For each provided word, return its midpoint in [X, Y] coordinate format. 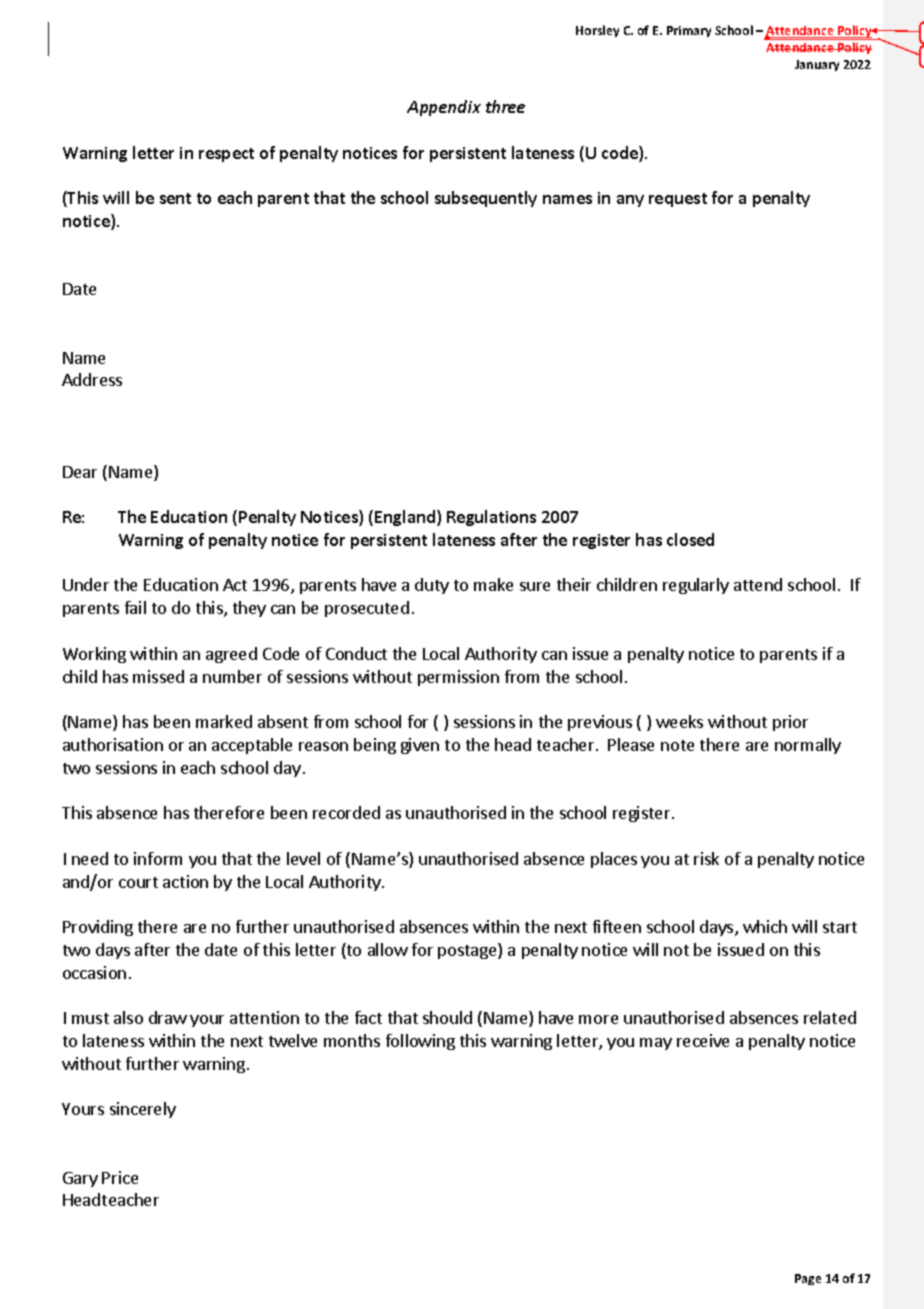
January [817, 65]
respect [226, 155]
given [420, 746]
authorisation [113, 744]
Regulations [491, 518]
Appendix [444, 108]
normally [808, 746]
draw [168, 1017]
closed [690, 539]
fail [135, 607]
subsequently [486, 199]
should [447, 1017]
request [678, 200]
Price [120, 1177]
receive [703, 1040]
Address [92, 379]
